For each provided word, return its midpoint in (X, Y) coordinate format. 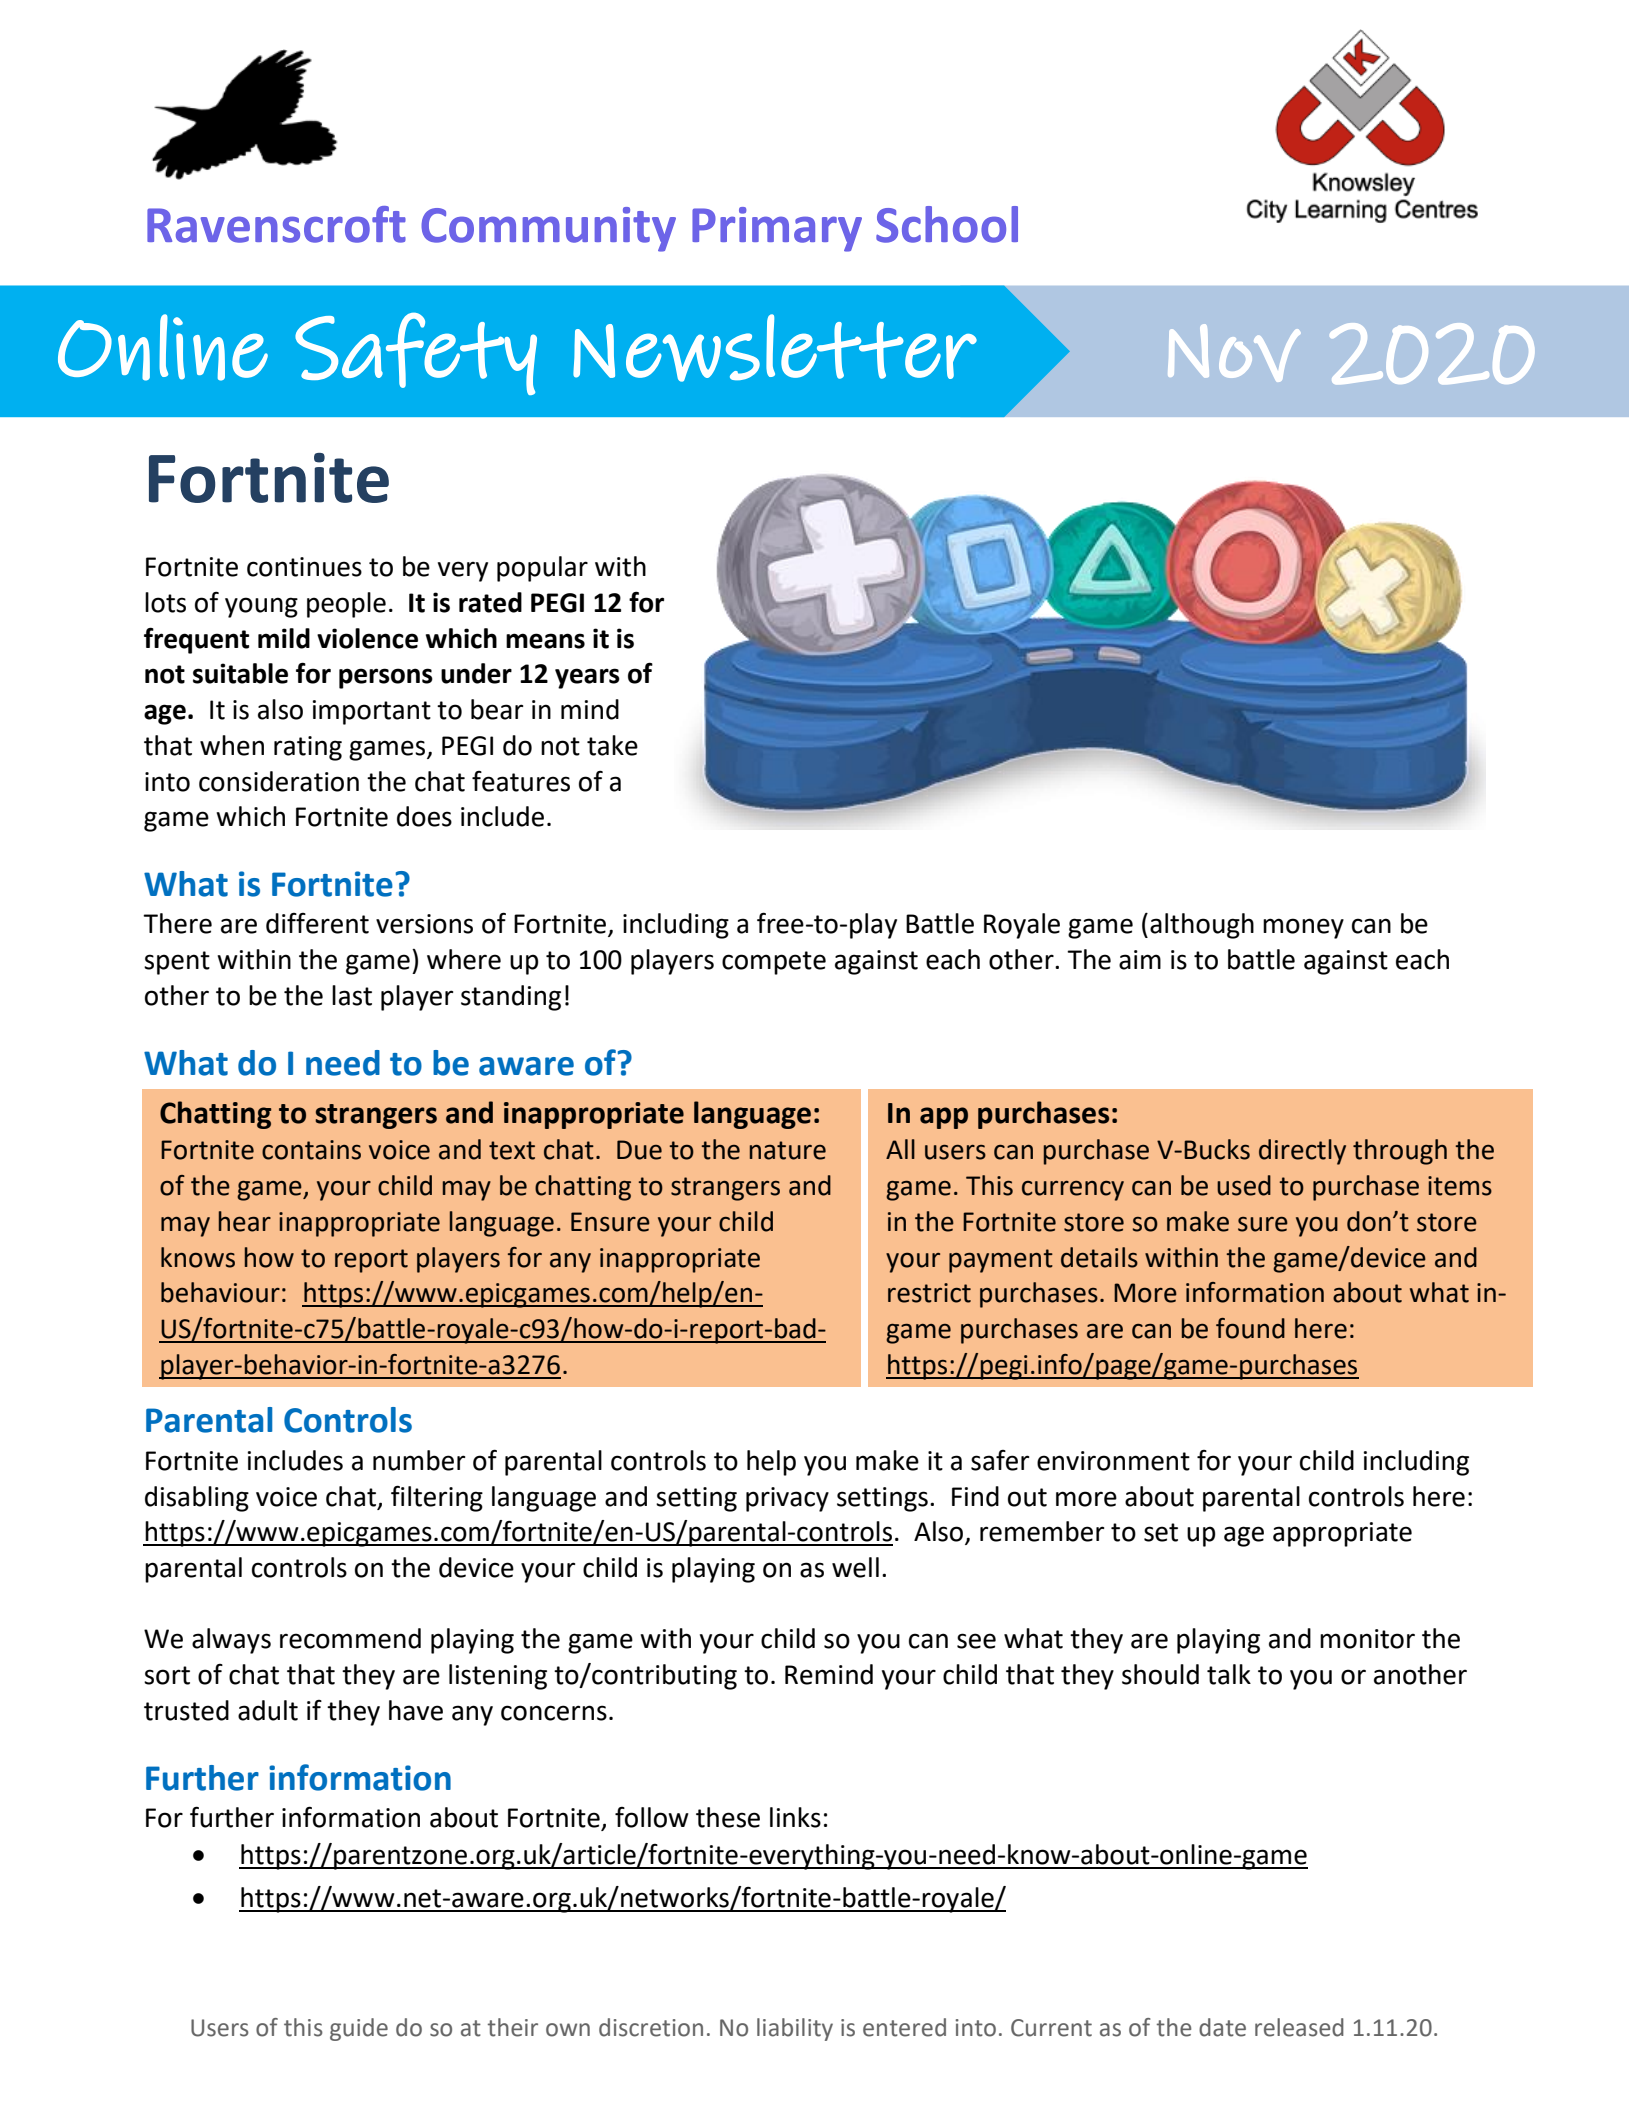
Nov (1234, 353)
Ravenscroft (276, 224)
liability (795, 2029)
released (1299, 2027)
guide (359, 2029)
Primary (777, 229)
